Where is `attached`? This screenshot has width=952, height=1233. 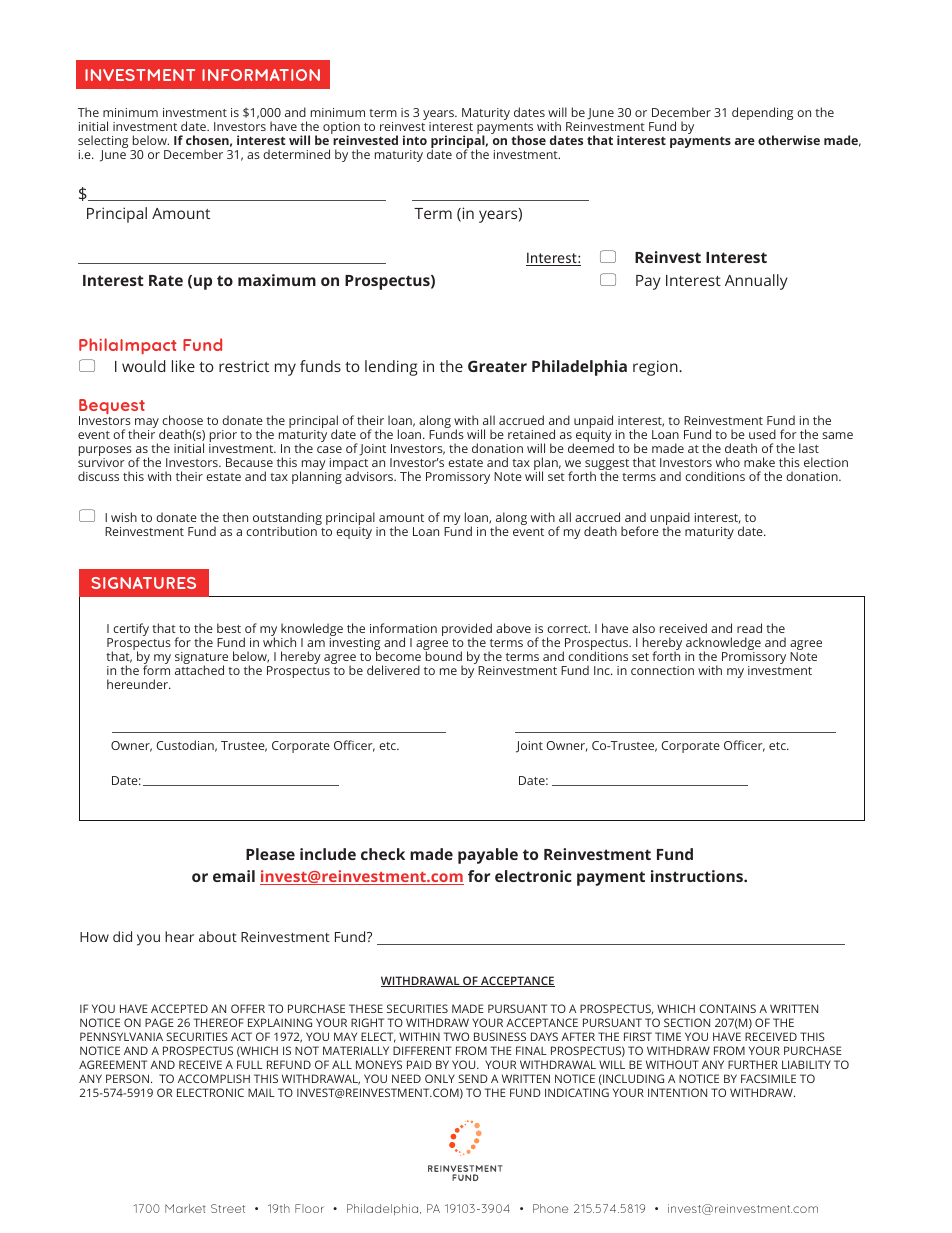 attached is located at coordinates (199, 669).
